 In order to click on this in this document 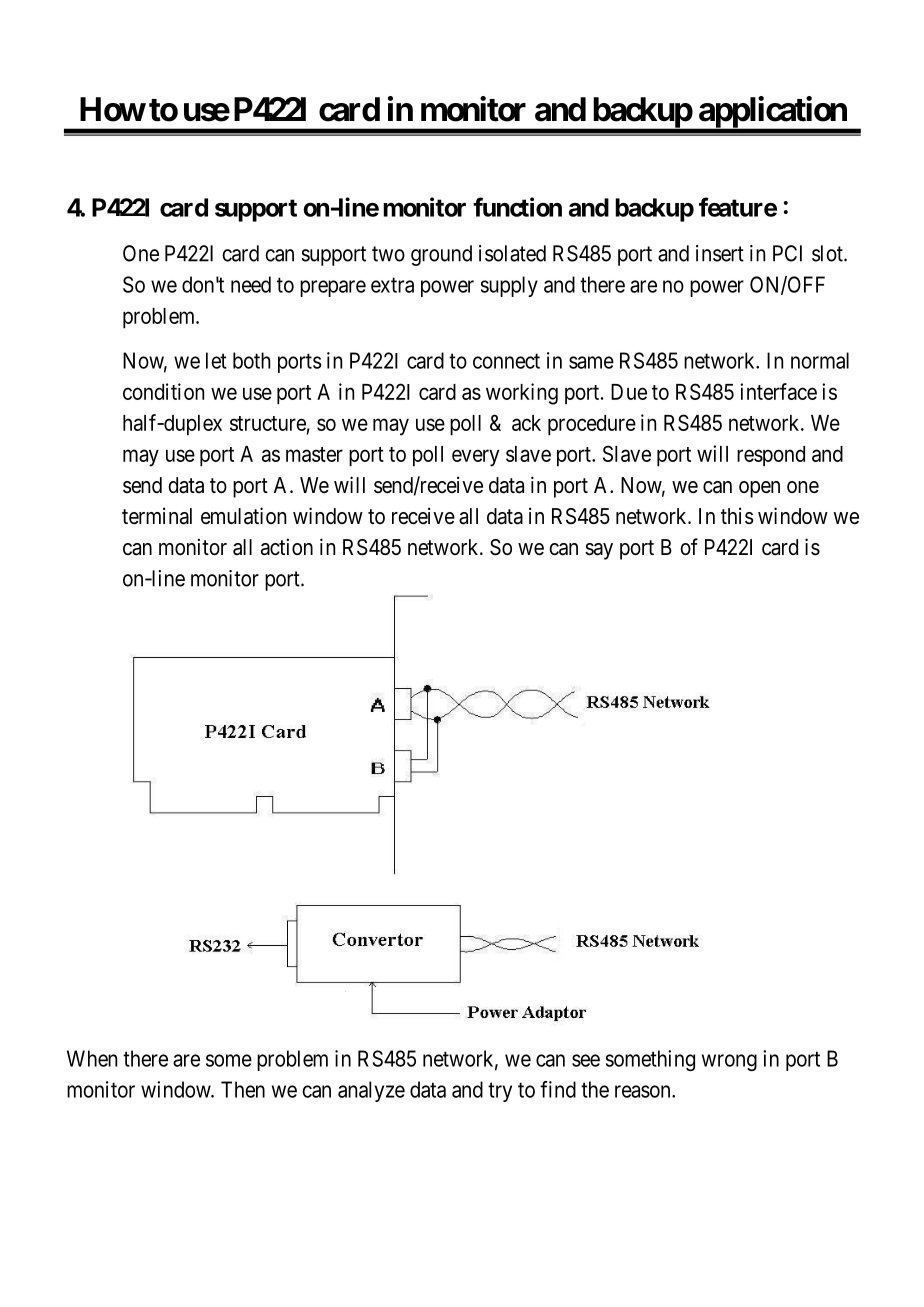, I will do `click(737, 515)`.
